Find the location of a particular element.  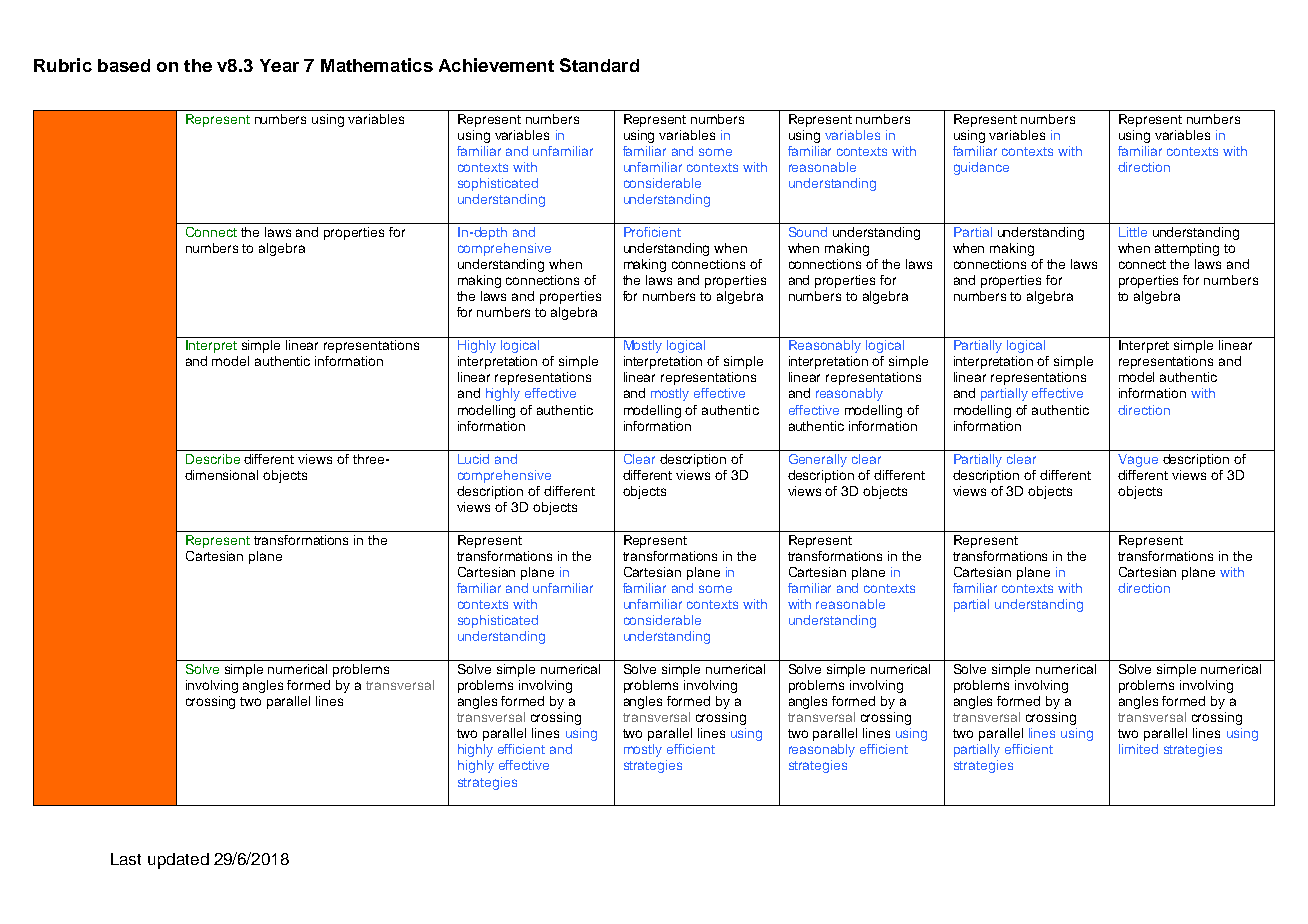

Standard is located at coordinates (599, 65).
